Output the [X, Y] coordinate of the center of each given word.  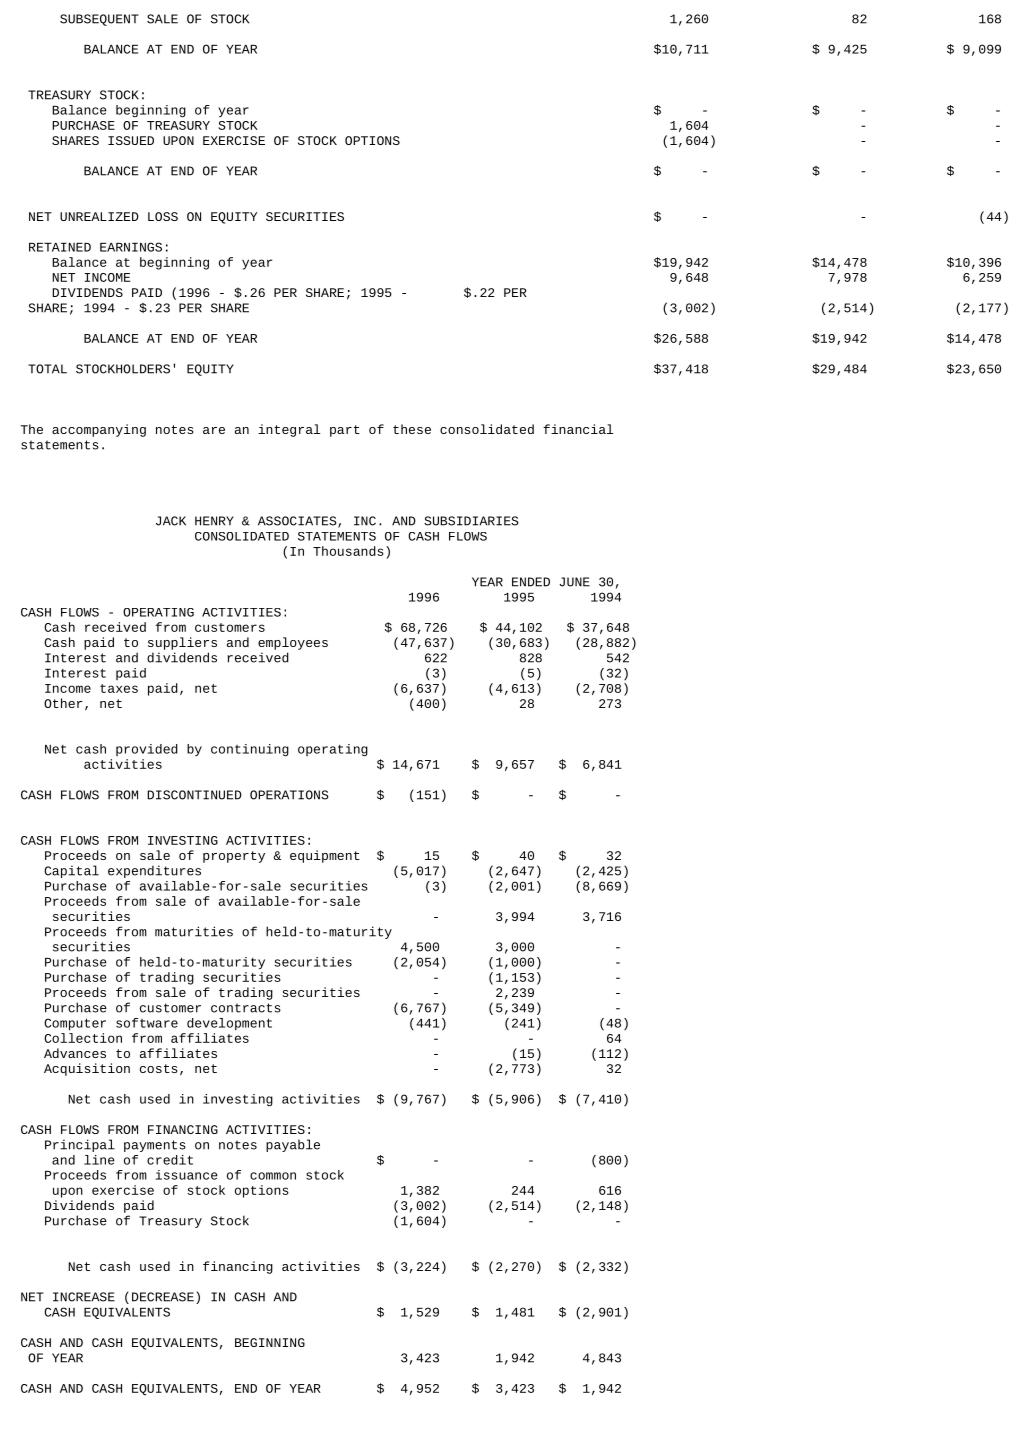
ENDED [531, 582]
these [412, 429]
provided [147, 750]
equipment [325, 856]
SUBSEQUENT [99, 20]
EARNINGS [131, 247]
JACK [171, 521]
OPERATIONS [289, 795]
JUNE [574, 582]
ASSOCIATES [298, 522]
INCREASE [84, 1297]
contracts [246, 1008]
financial [578, 429]
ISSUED [131, 140]
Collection [83, 1036]
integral [289, 430]
